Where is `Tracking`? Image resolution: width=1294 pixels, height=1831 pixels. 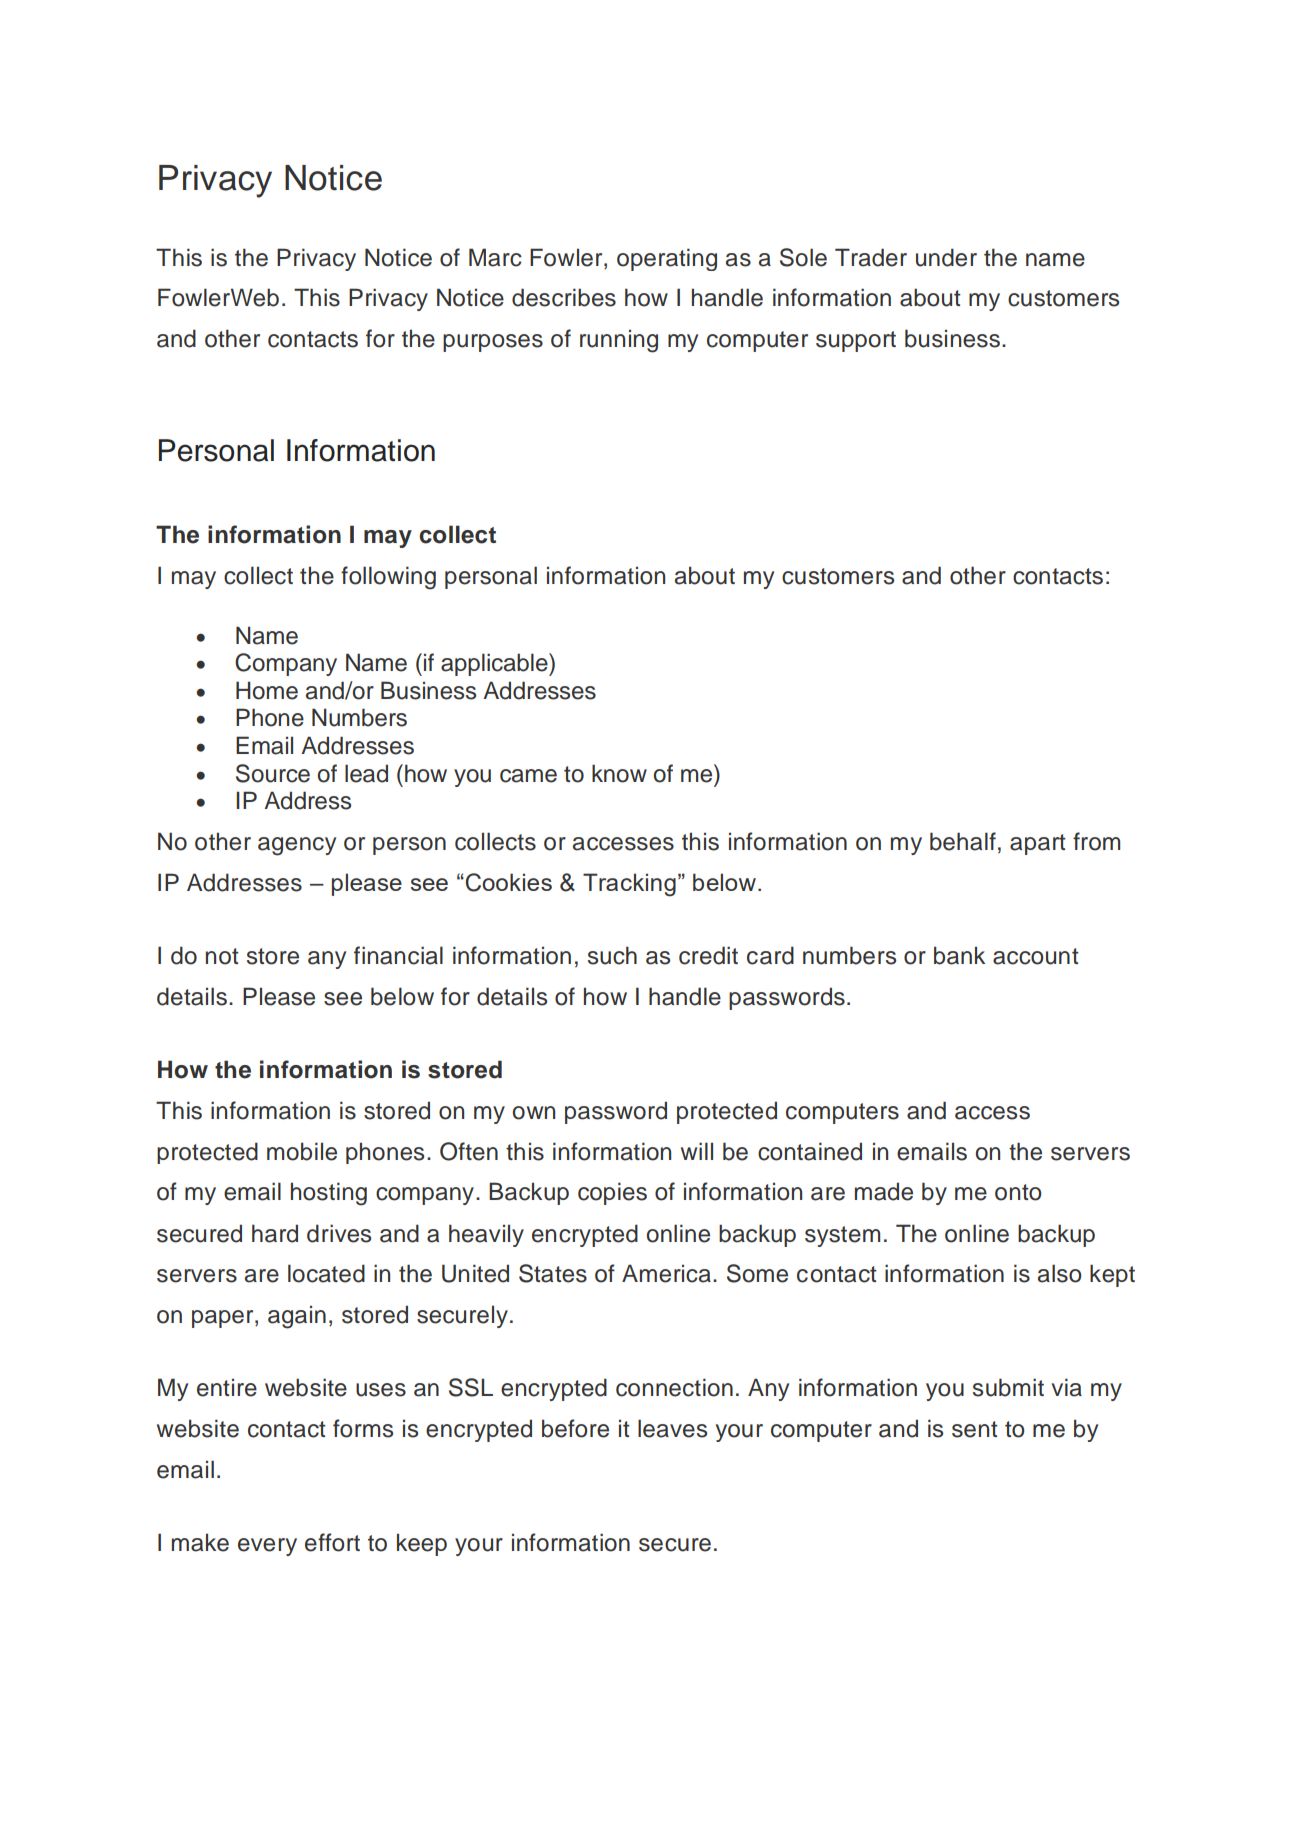 Tracking is located at coordinates (629, 885).
